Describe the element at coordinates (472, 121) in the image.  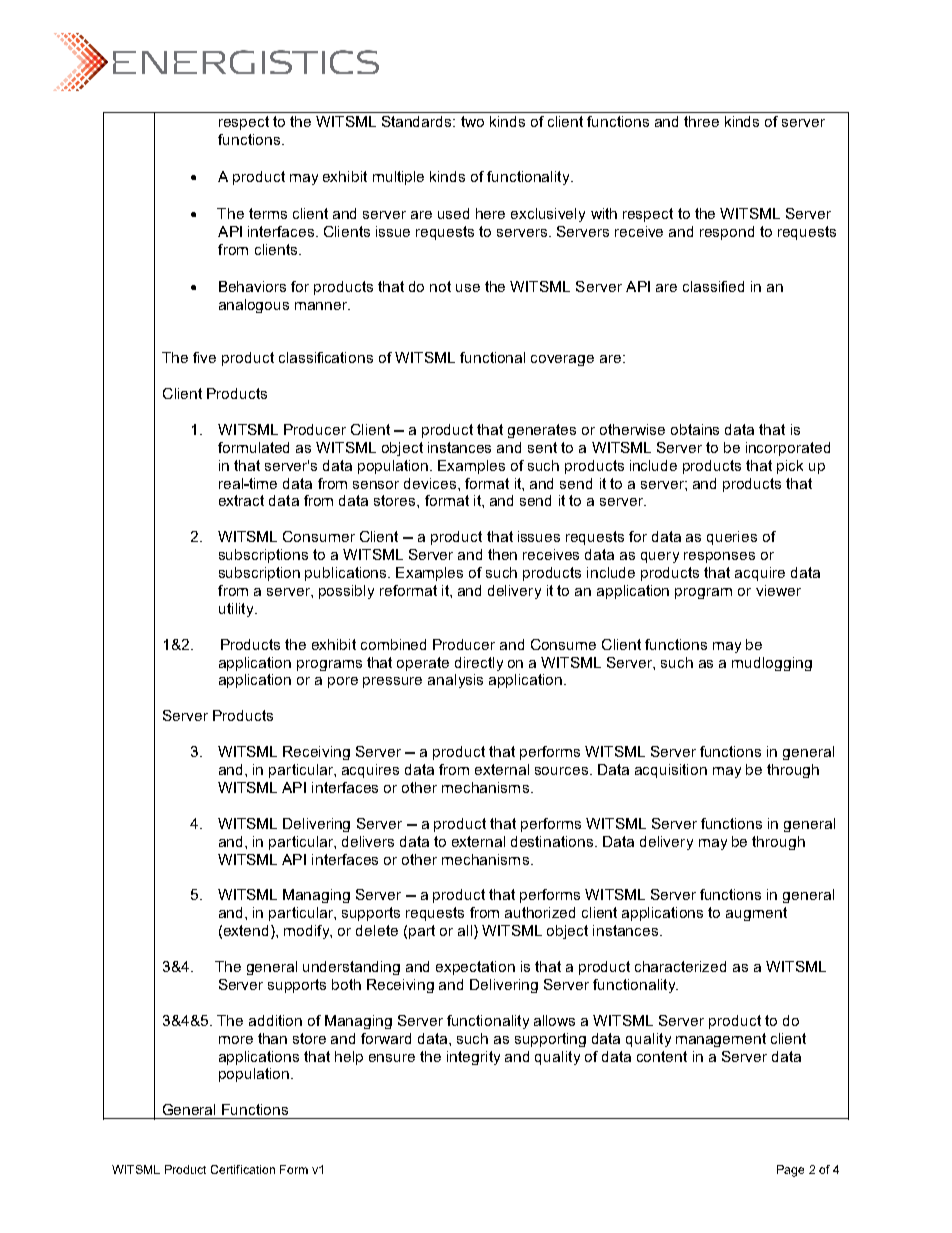
I see `two` at that location.
